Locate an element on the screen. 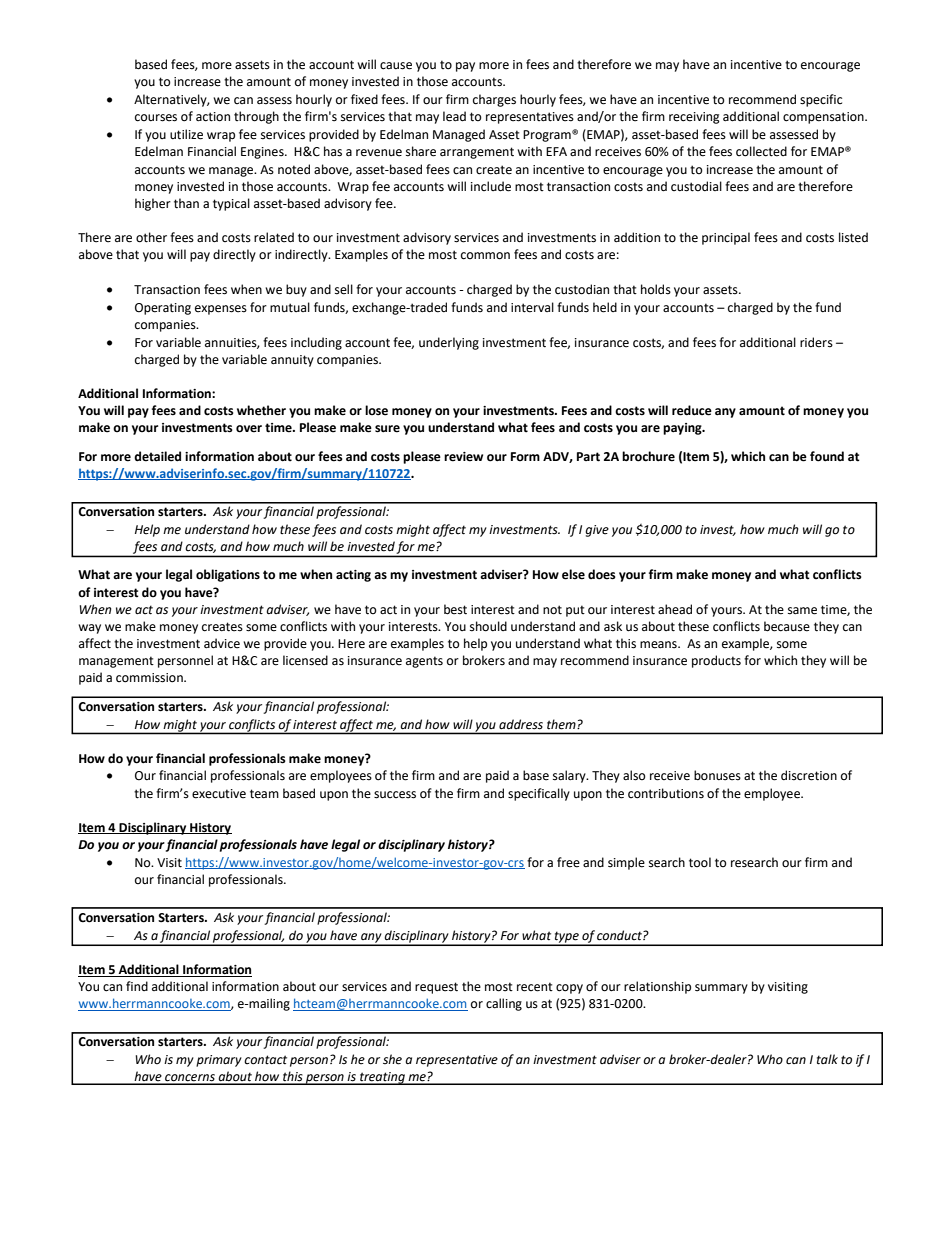 The width and height of the screenshot is (952, 1233). primary is located at coordinates (219, 1061).
